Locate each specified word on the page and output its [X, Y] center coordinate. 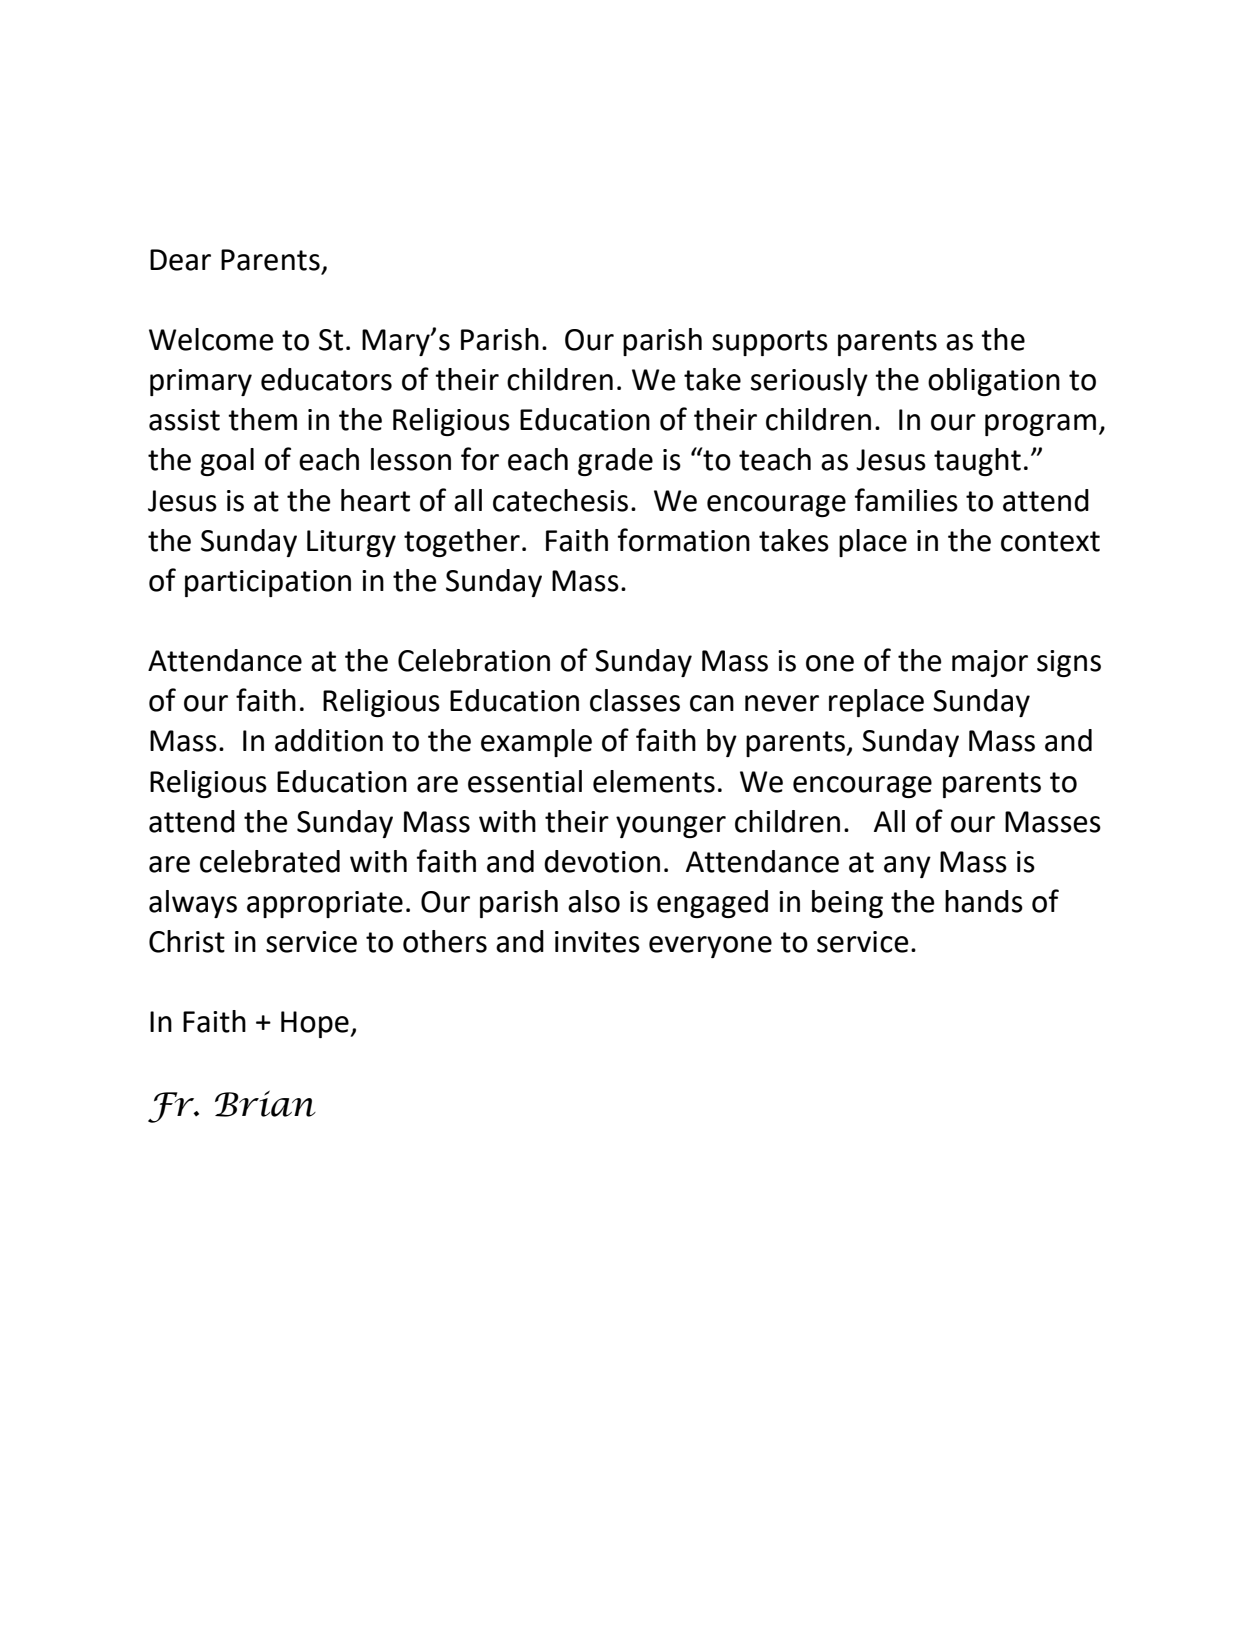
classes [635, 700]
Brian [265, 1103]
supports [770, 343]
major [990, 663]
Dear [180, 260]
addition [329, 740]
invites [597, 942]
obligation [994, 382]
